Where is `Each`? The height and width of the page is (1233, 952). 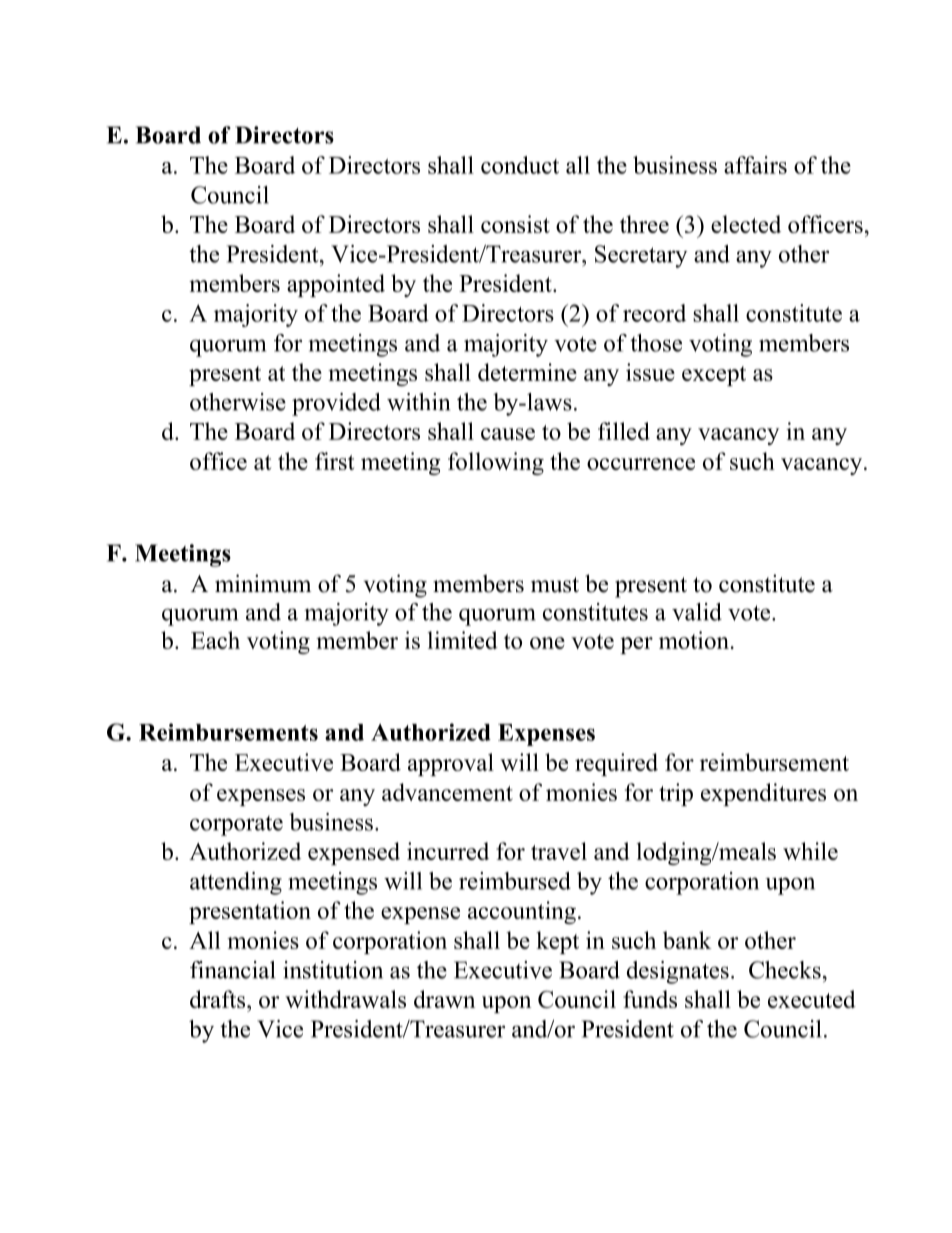 Each is located at coordinates (215, 640).
